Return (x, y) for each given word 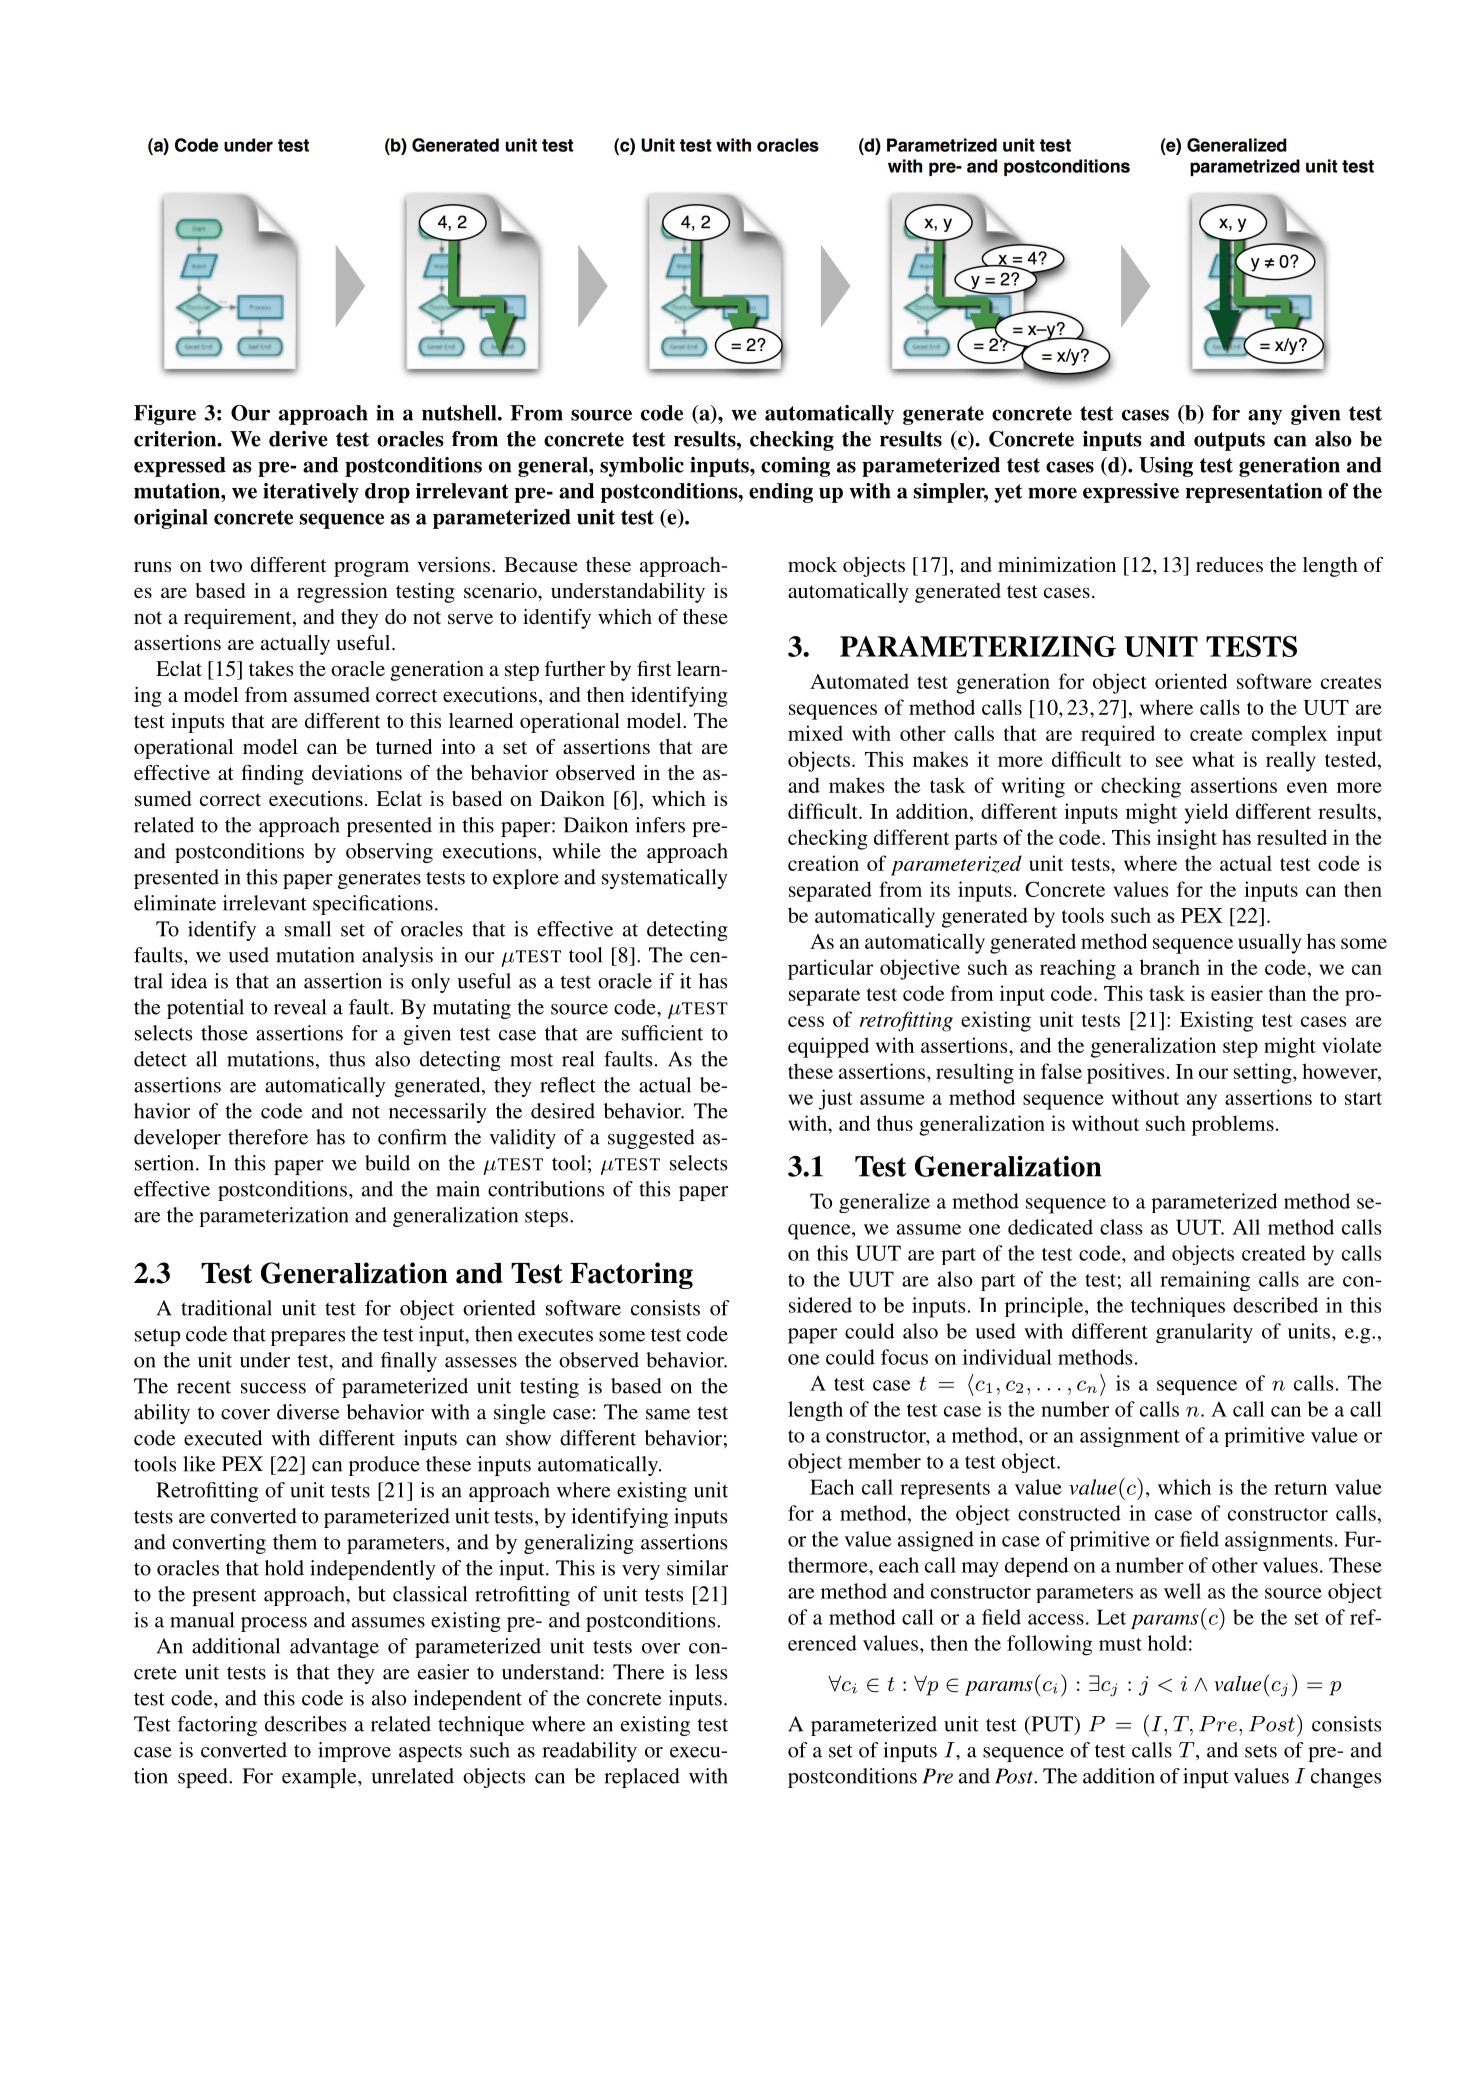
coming (795, 467)
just (836, 1099)
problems (1233, 1125)
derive (298, 439)
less (711, 1672)
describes (305, 1724)
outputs (1229, 441)
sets (1261, 1751)
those (224, 1033)
